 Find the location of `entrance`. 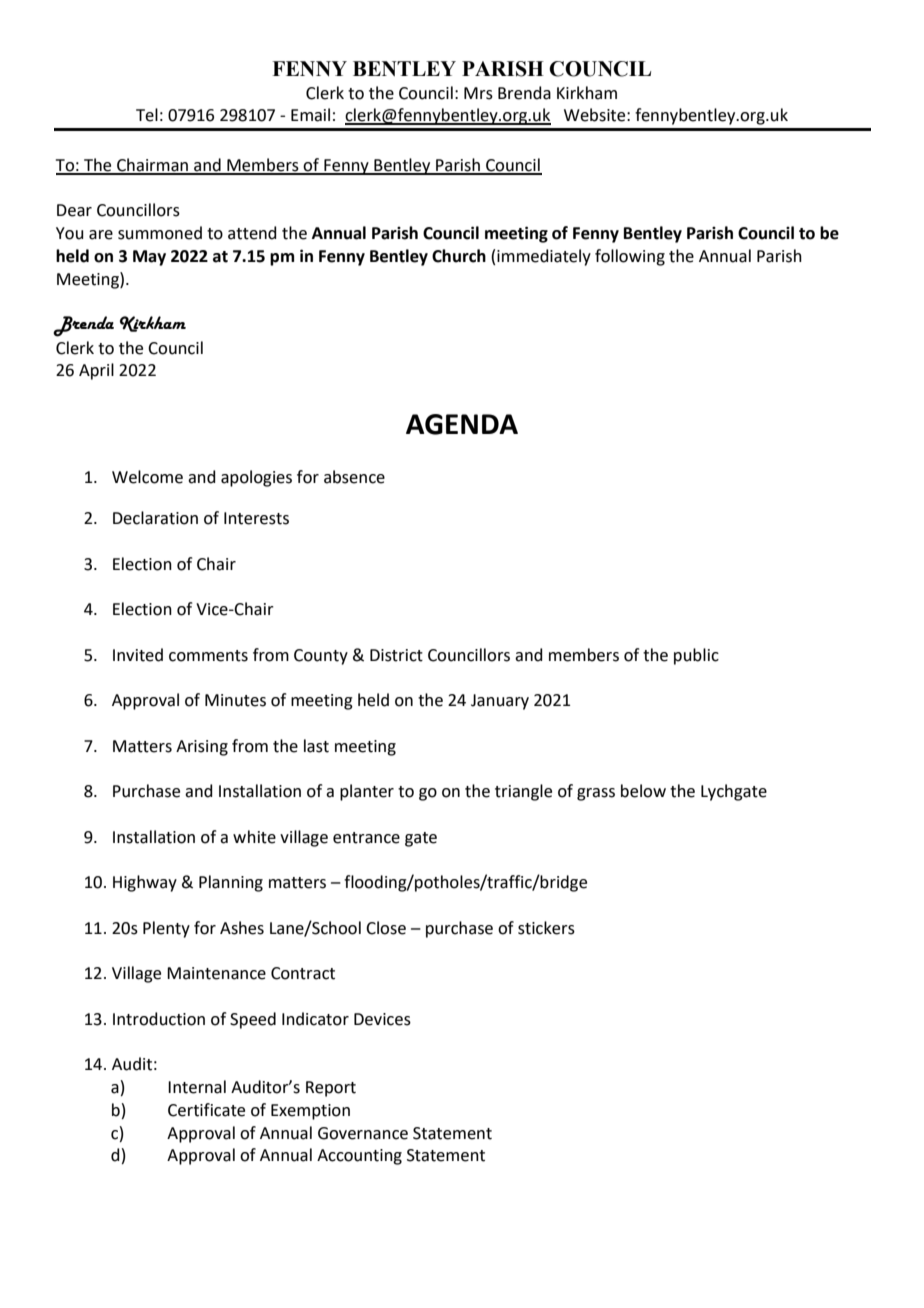

entrance is located at coordinates (366, 838).
